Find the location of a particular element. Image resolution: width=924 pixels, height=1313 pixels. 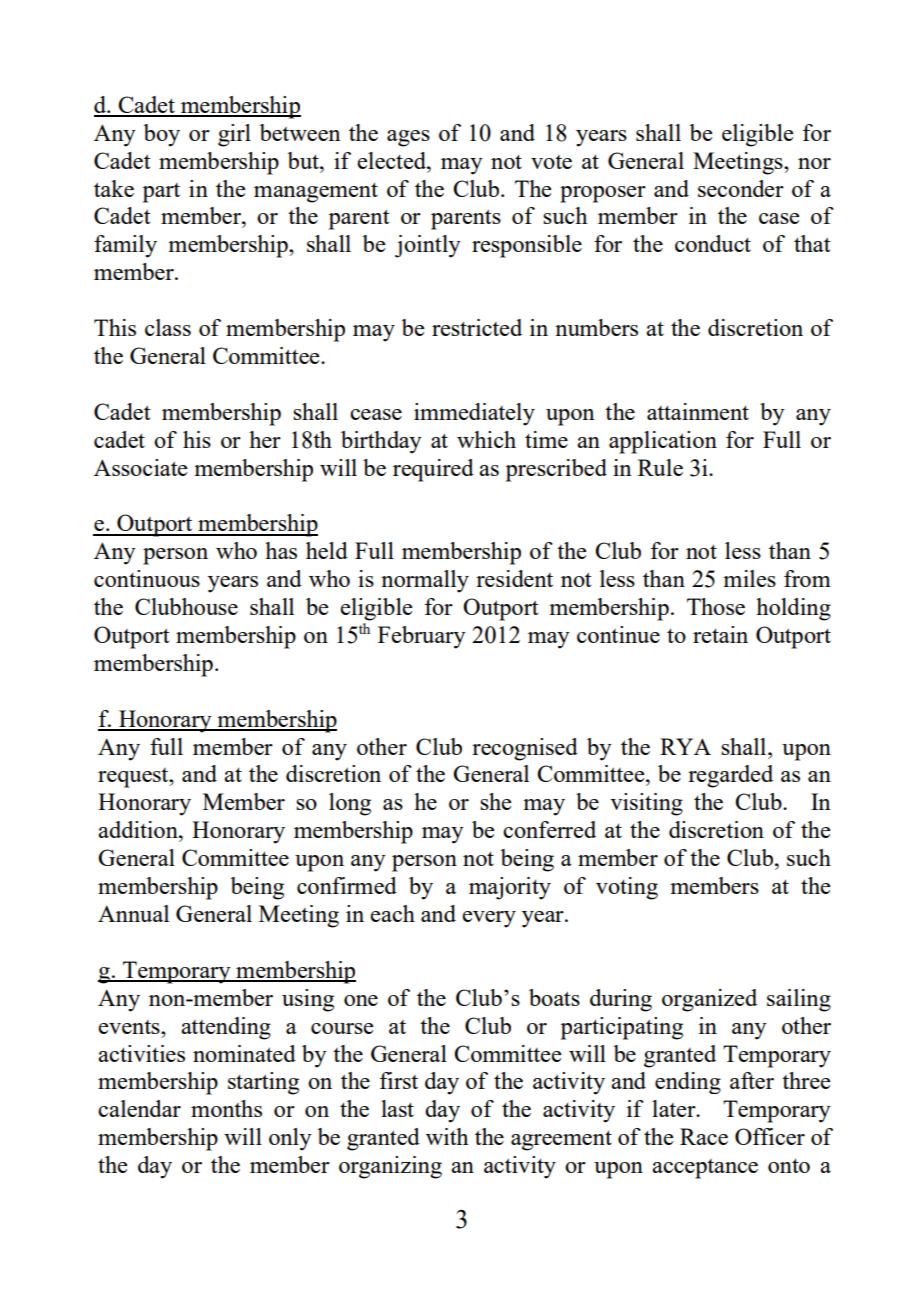

retain is located at coordinates (720, 634).
